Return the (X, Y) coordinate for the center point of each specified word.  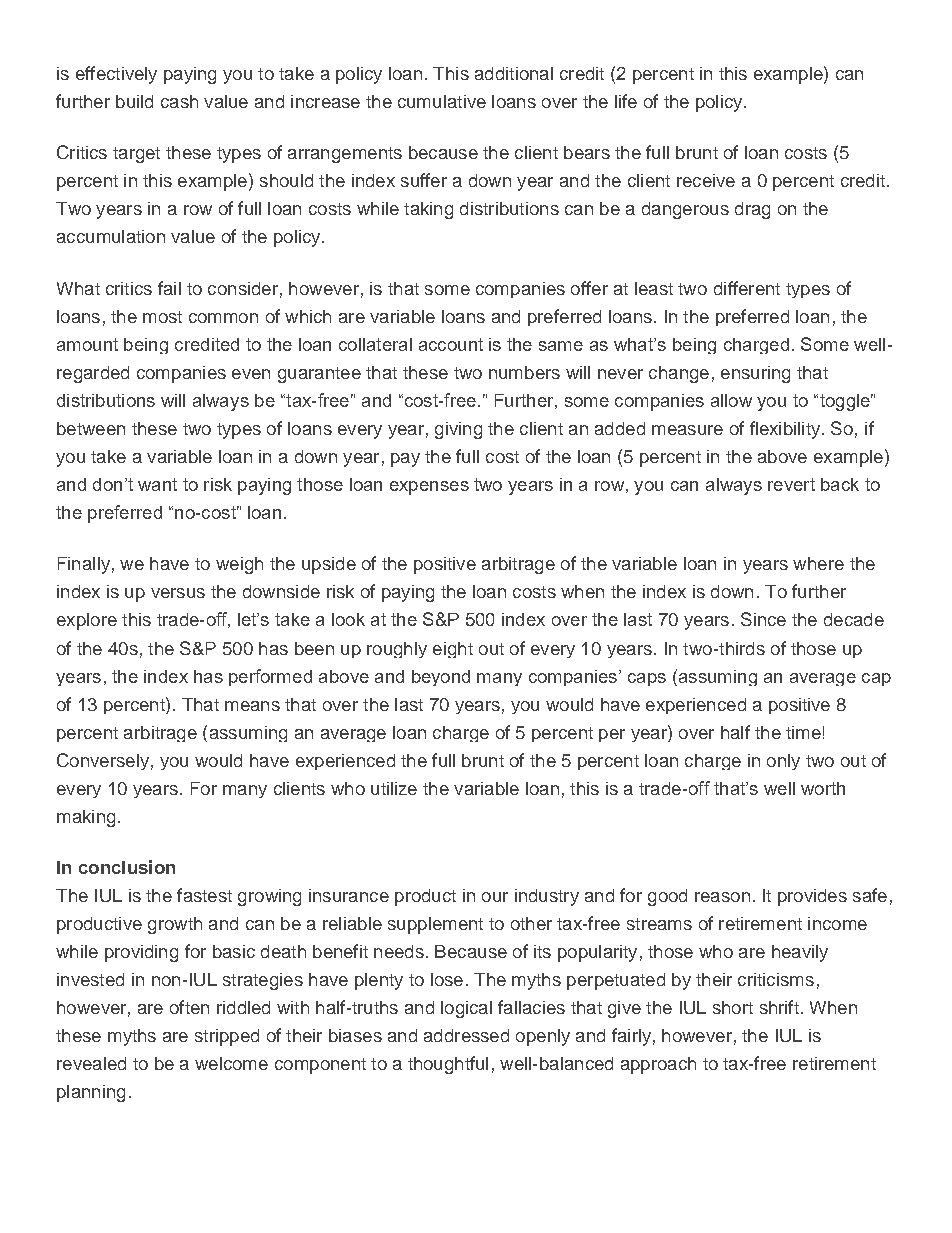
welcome (231, 1063)
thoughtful (448, 1065)
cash (179, 101)
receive (706, 180)
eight (453, 650)
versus (178, 593)
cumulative (442, 101)
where (818, 563)
